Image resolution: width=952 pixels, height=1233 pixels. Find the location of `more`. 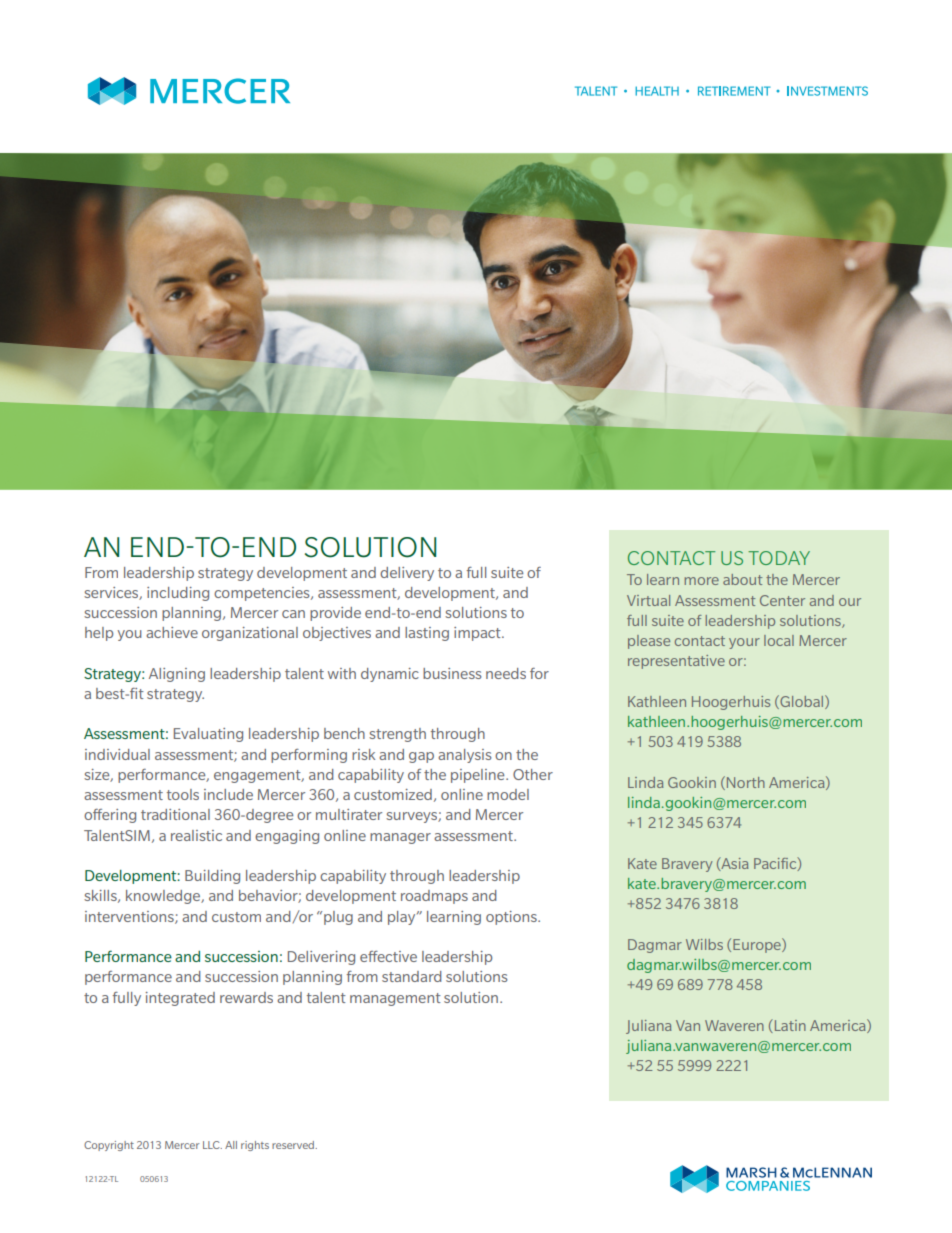

more is located at coordinates (701, 581).
